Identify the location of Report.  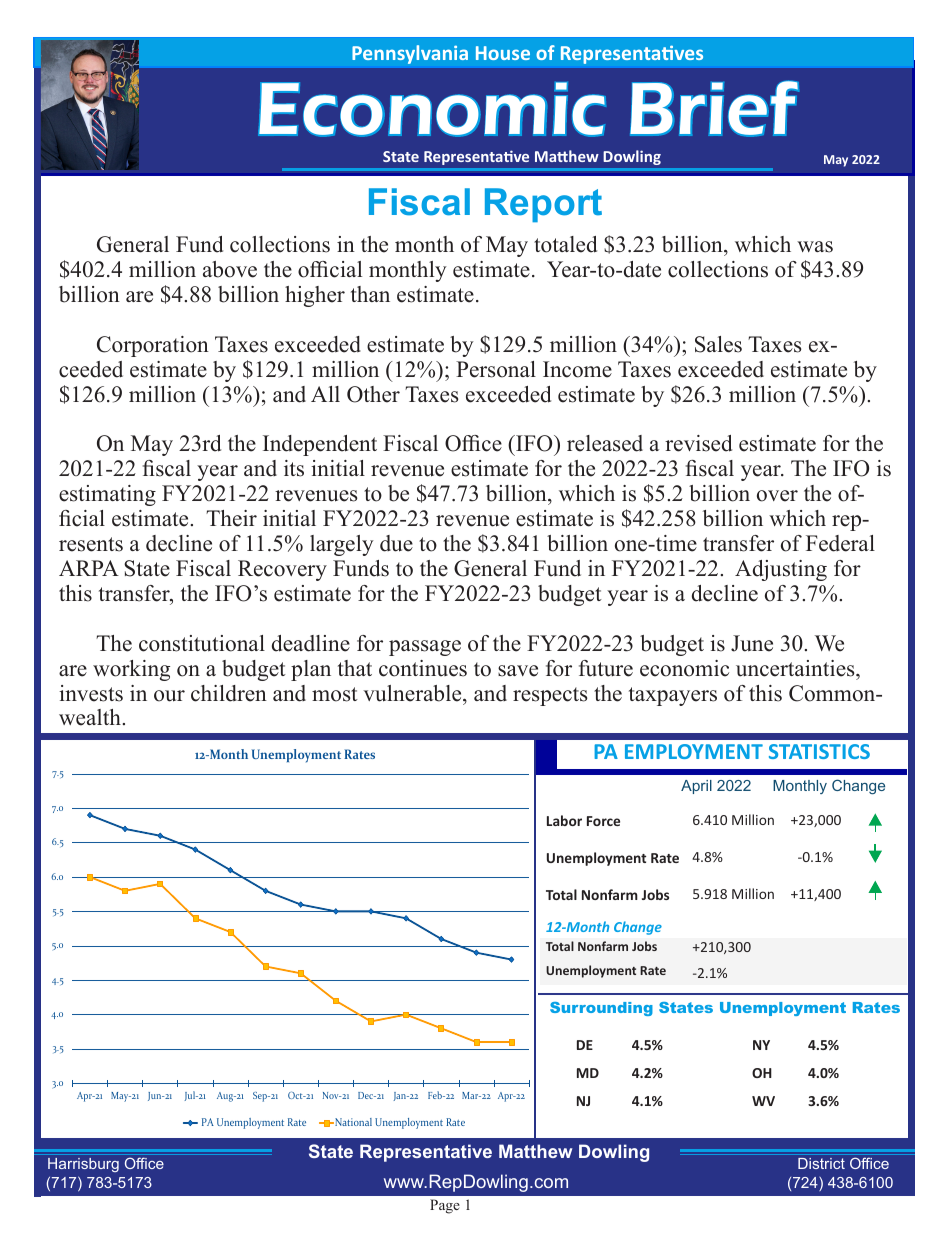
(543, 205).
